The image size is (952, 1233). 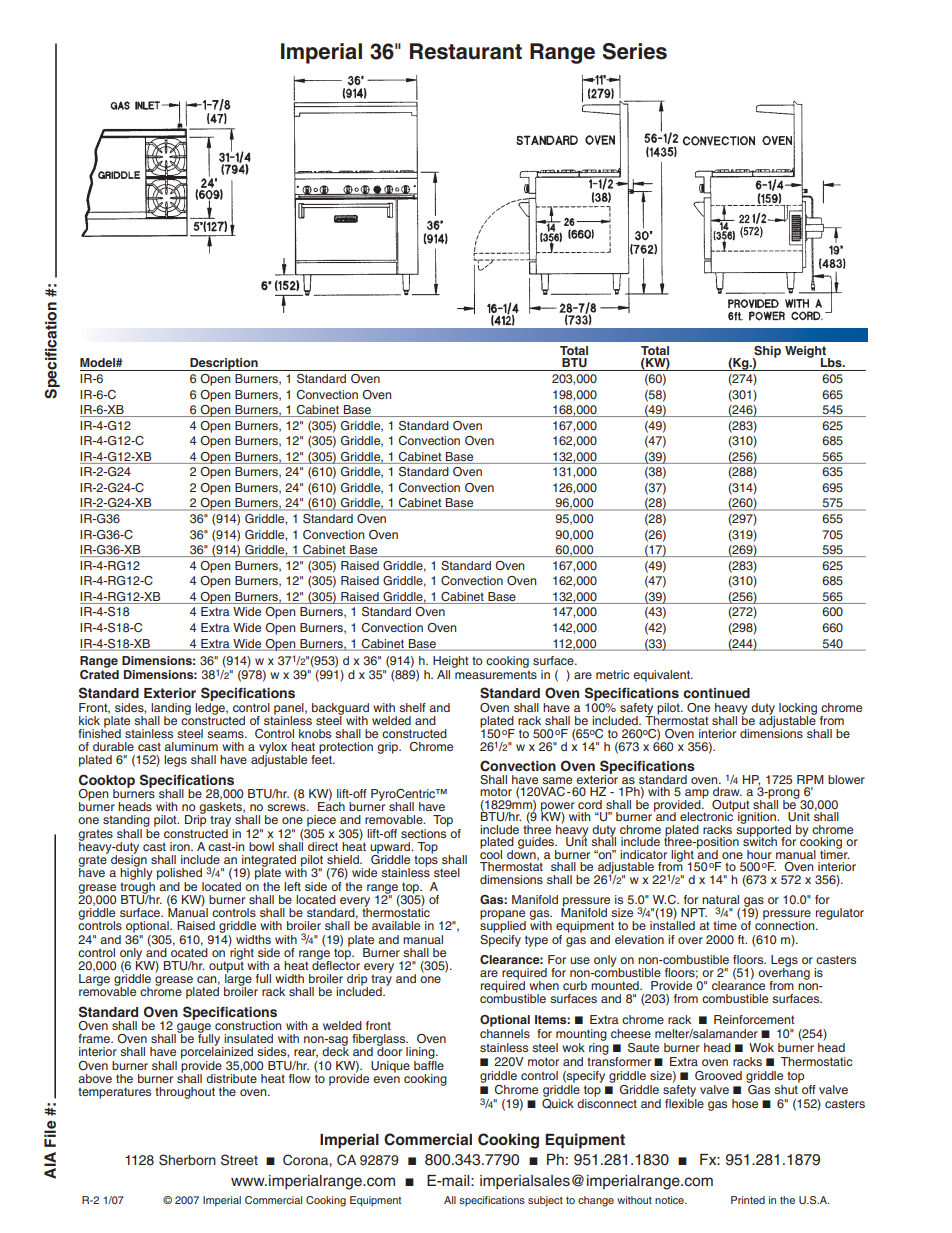 What do you see at coordinates (466, 51) in the screenshot?
I see `Restaurant` at bounding box center [466, 51].
